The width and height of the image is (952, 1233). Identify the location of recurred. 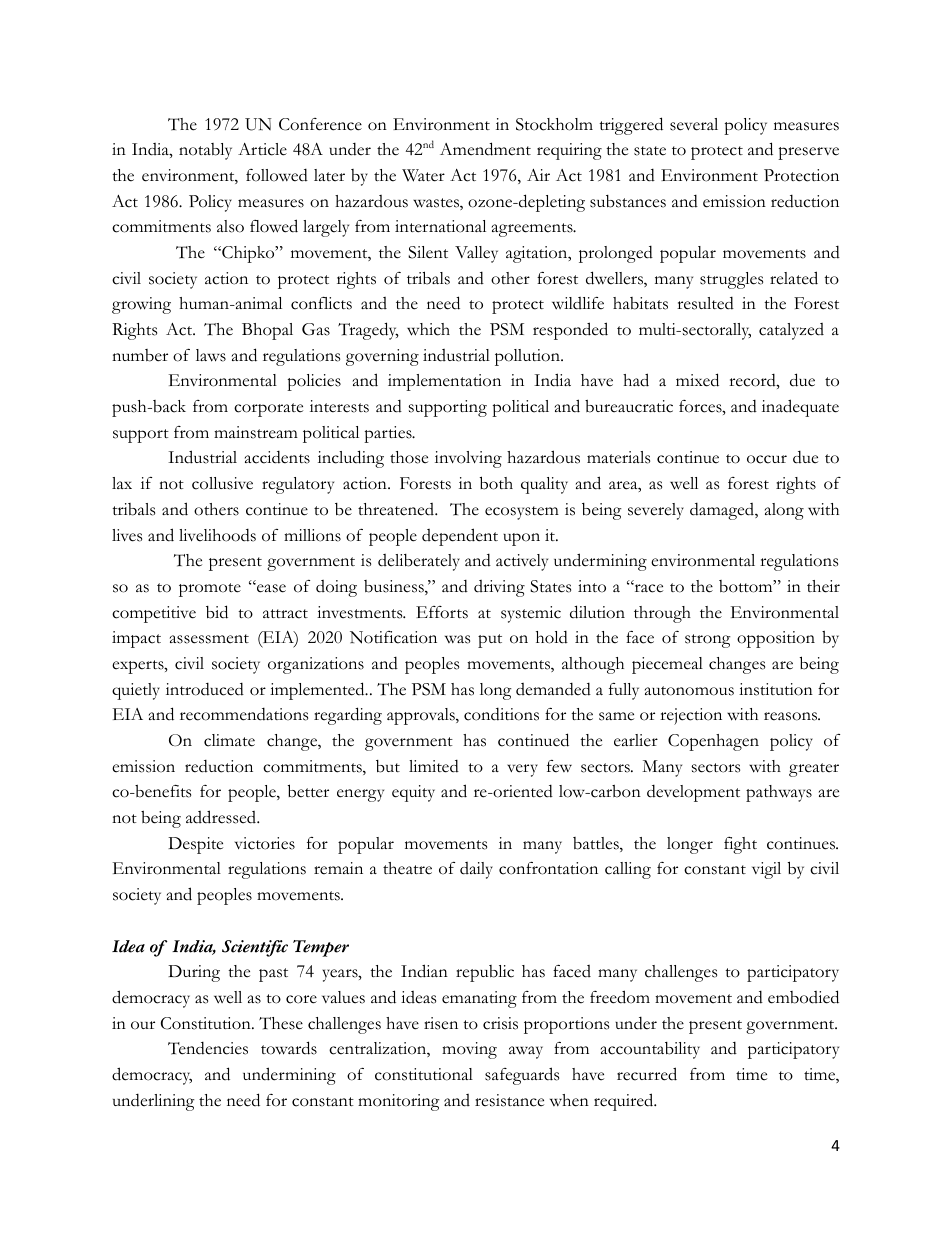
(647, 1074).
